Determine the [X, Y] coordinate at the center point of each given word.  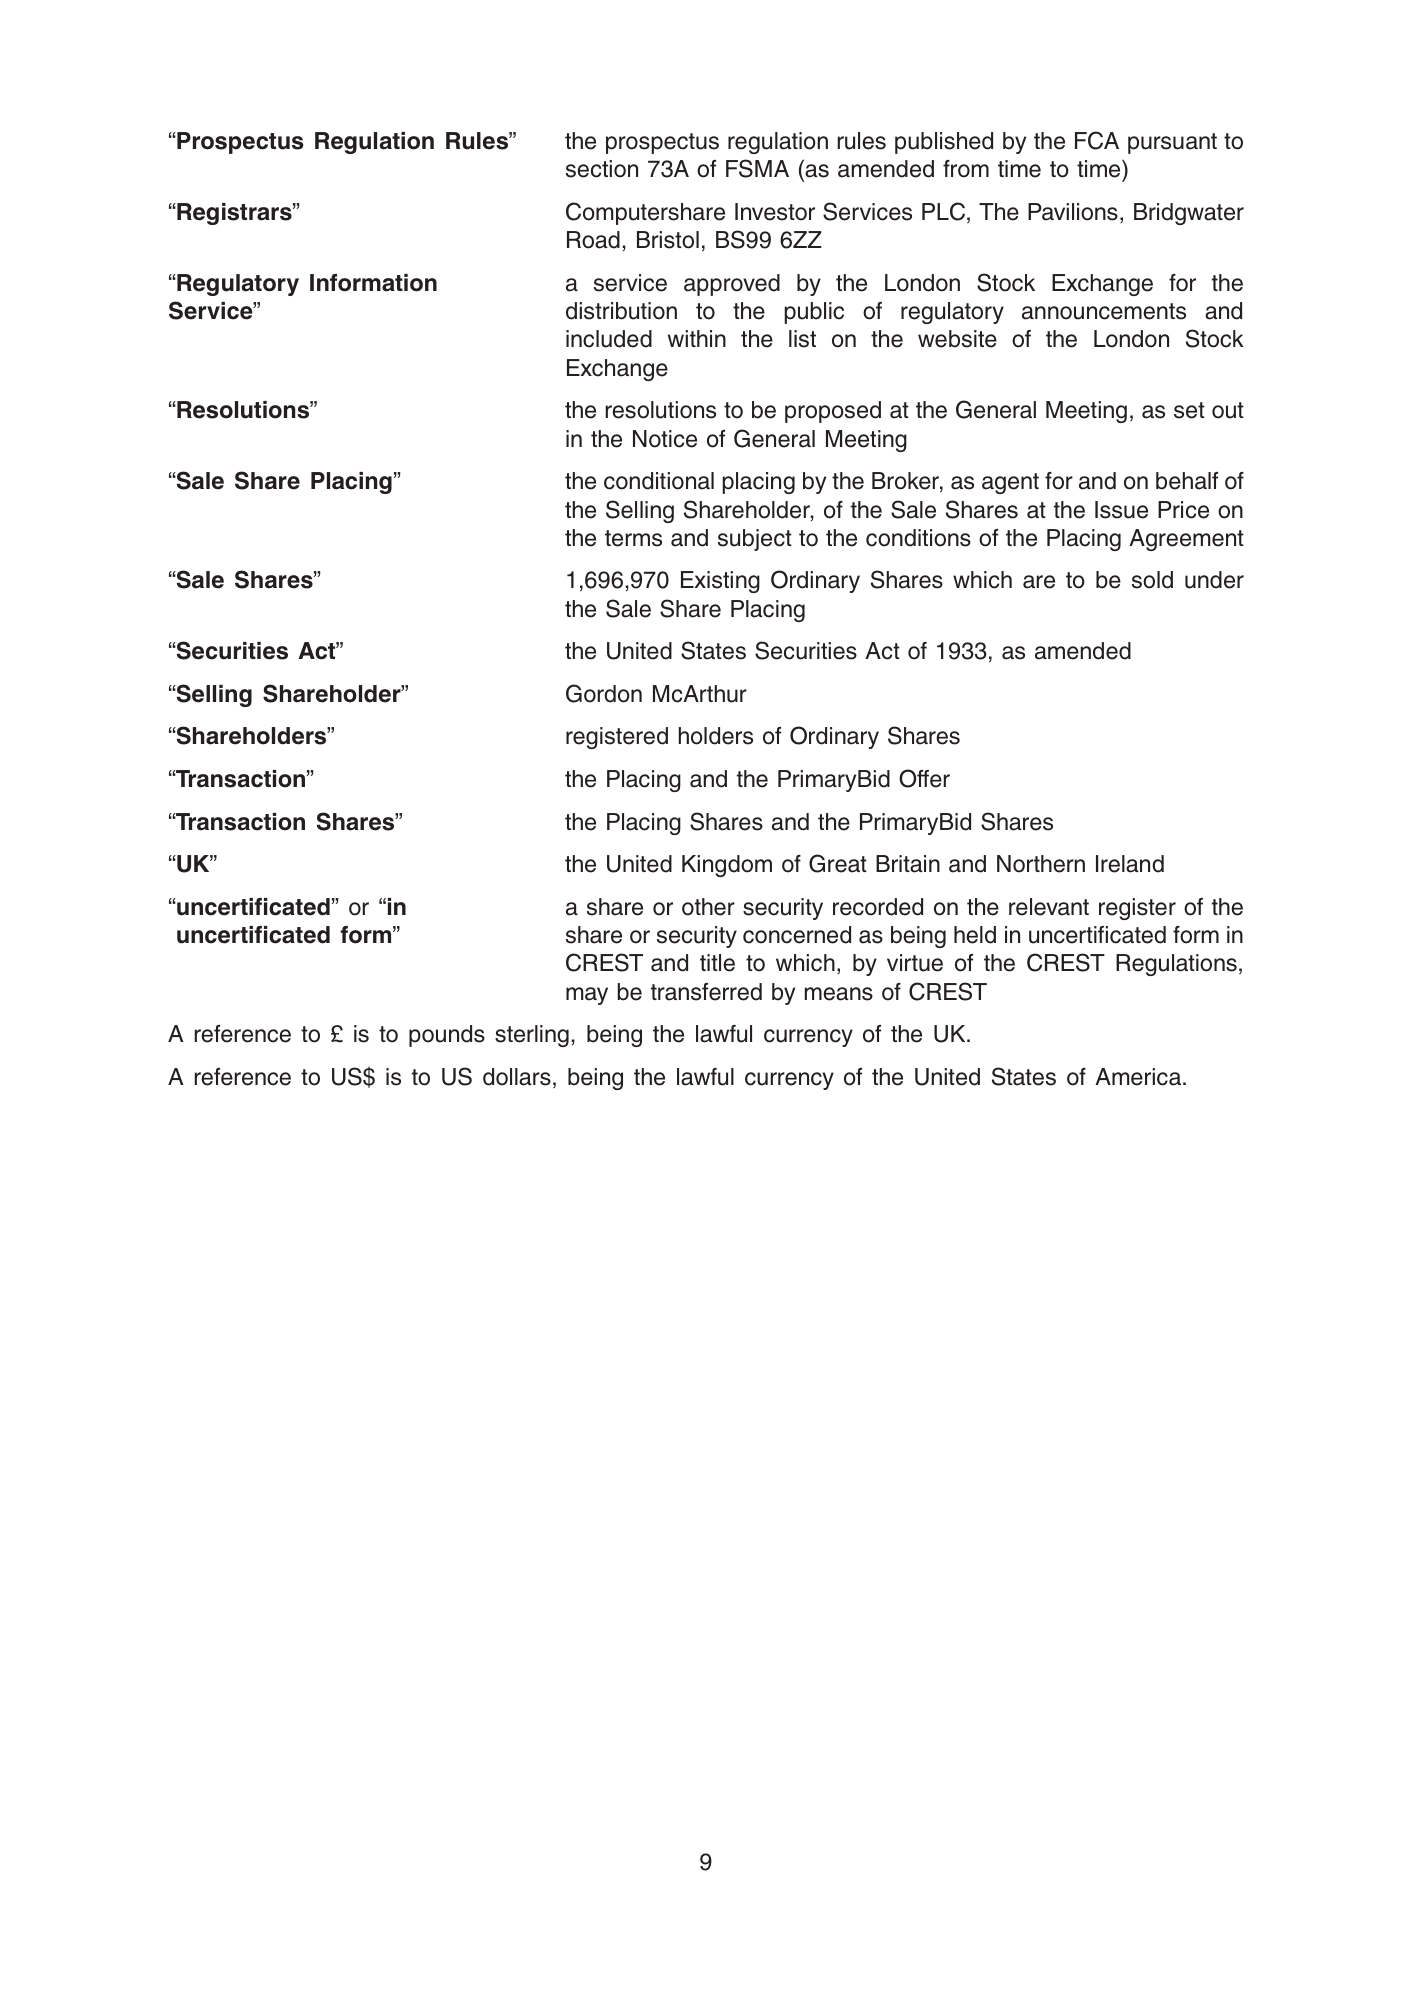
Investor [775, 212]
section [602, 169]
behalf [1187, 481]
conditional [659, 481]
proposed [833, 412]
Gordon [604, 693]
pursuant [1172, 143]
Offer [924, 778]
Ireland [1130, 864]
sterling [532, 1036]
